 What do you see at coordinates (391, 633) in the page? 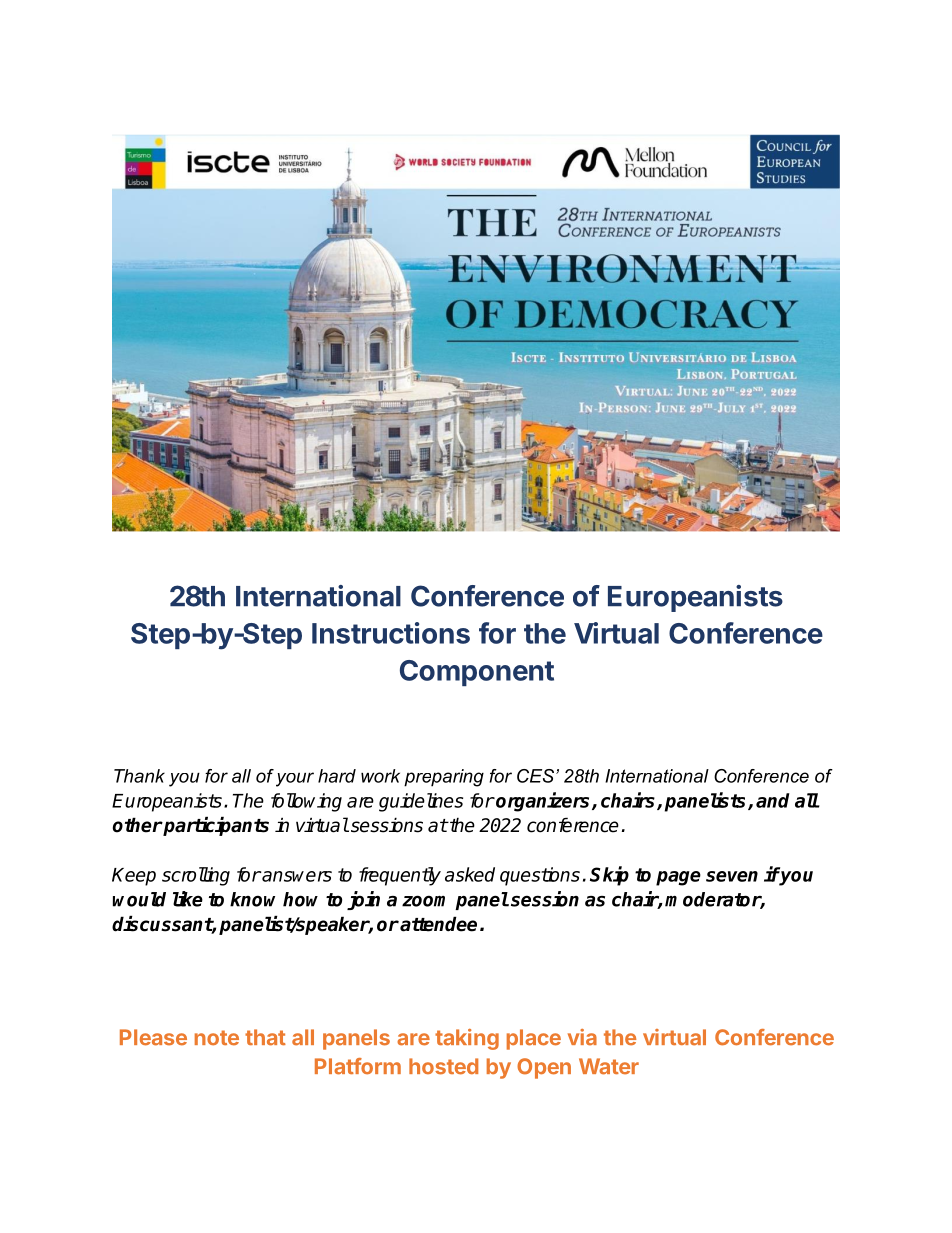
I see `Instructions` at bounding box center [391, 633].
